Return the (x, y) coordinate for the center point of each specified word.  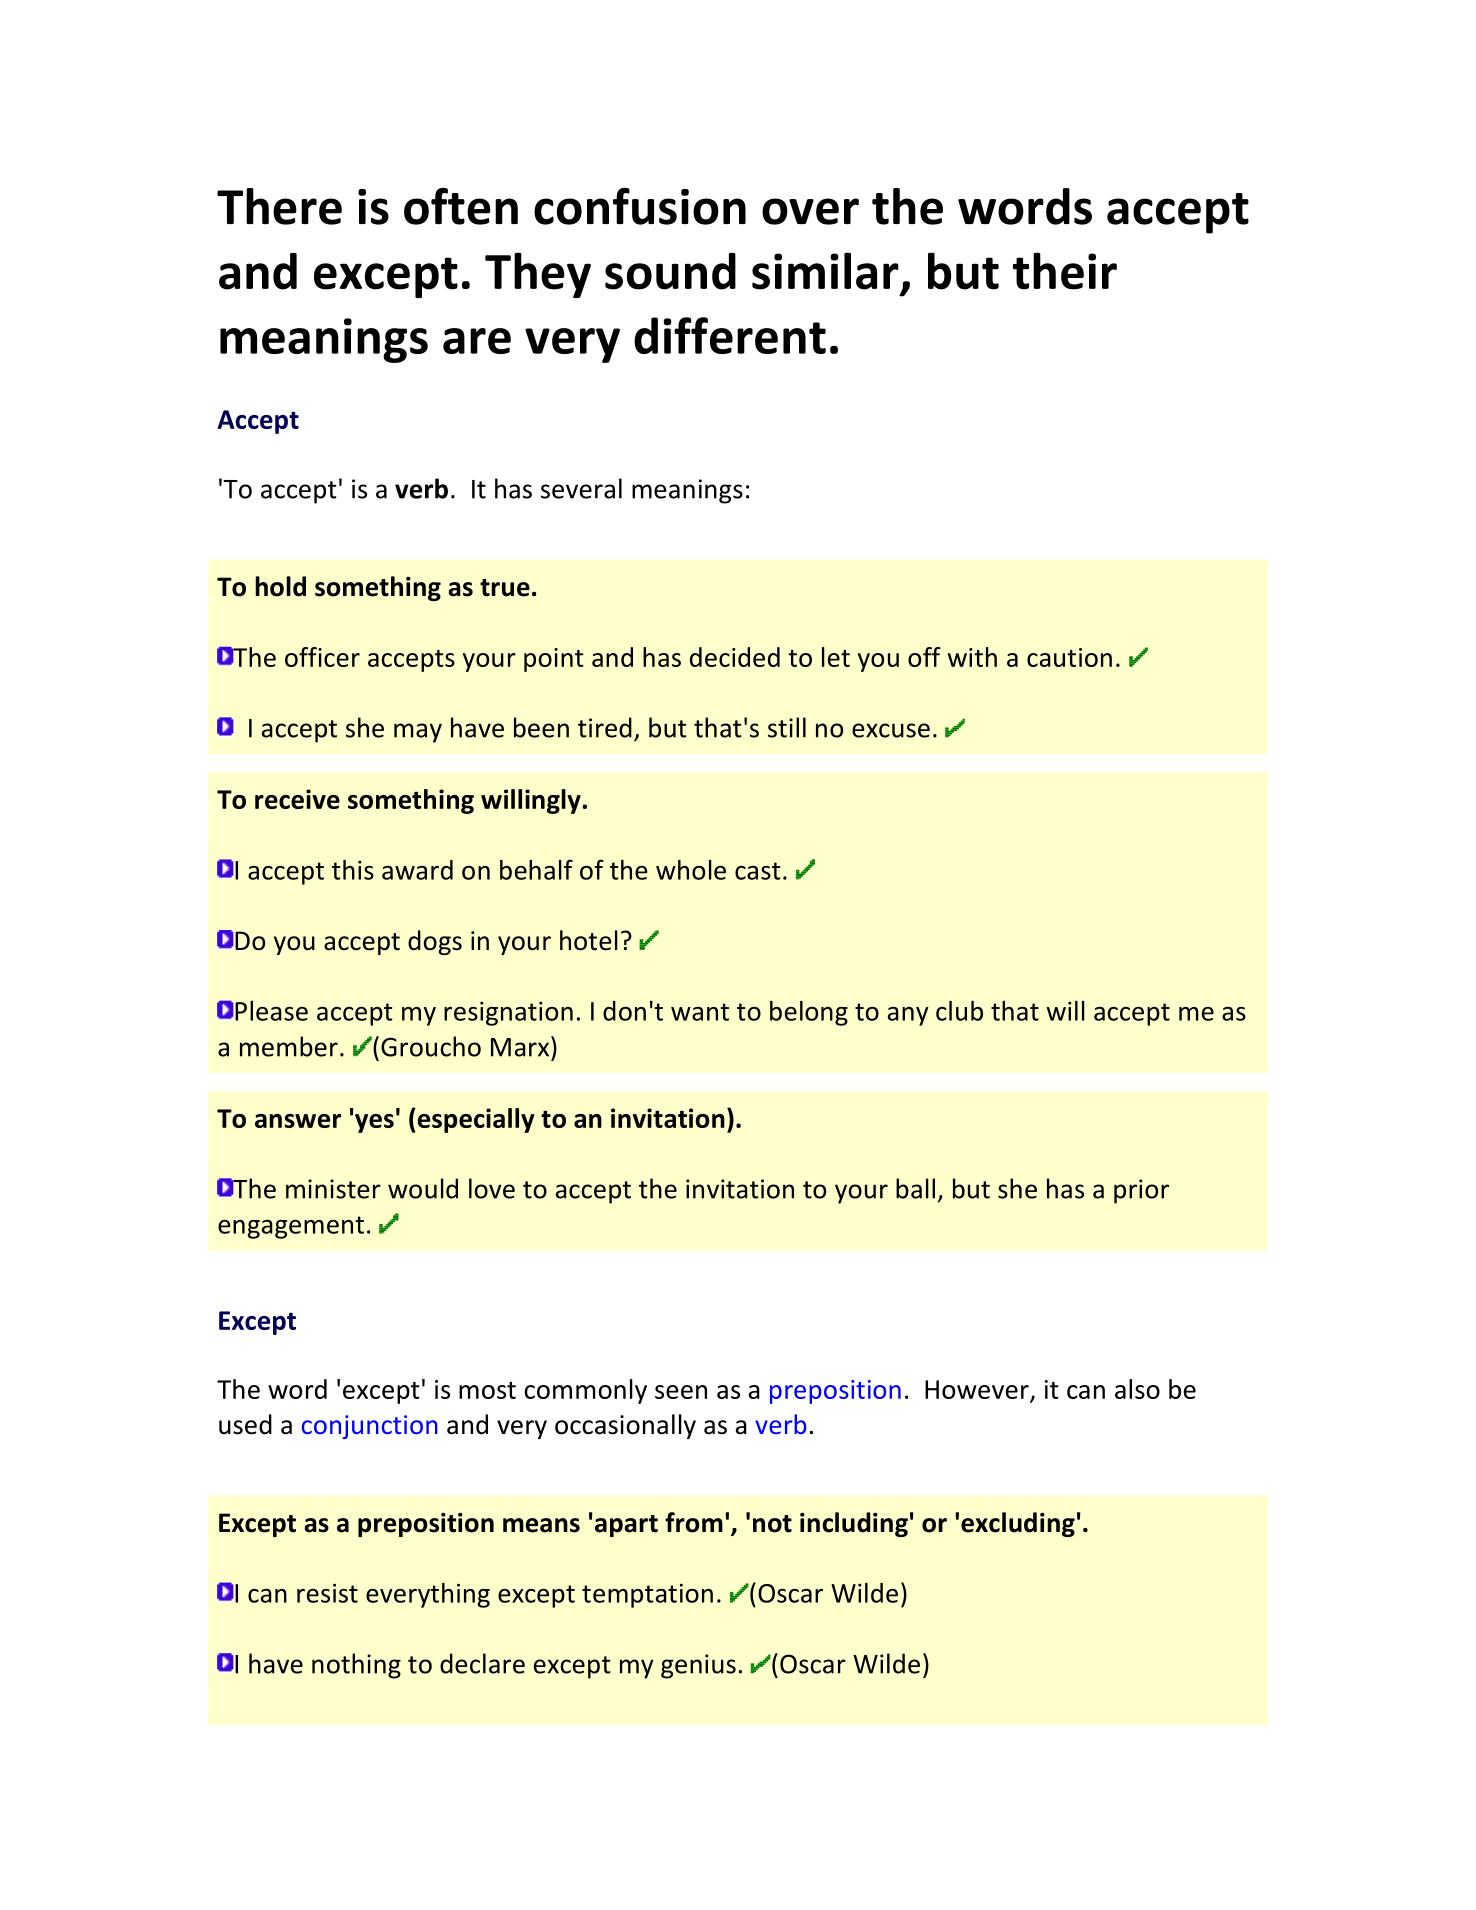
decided (735, 657)
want (700, 1012)
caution (1069, 657)
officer (322, 657)
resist (327, 1593)
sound (670, 271)
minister (333, 1189)
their (1065, 271)
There (279, 206)
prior (1141, 1191)
